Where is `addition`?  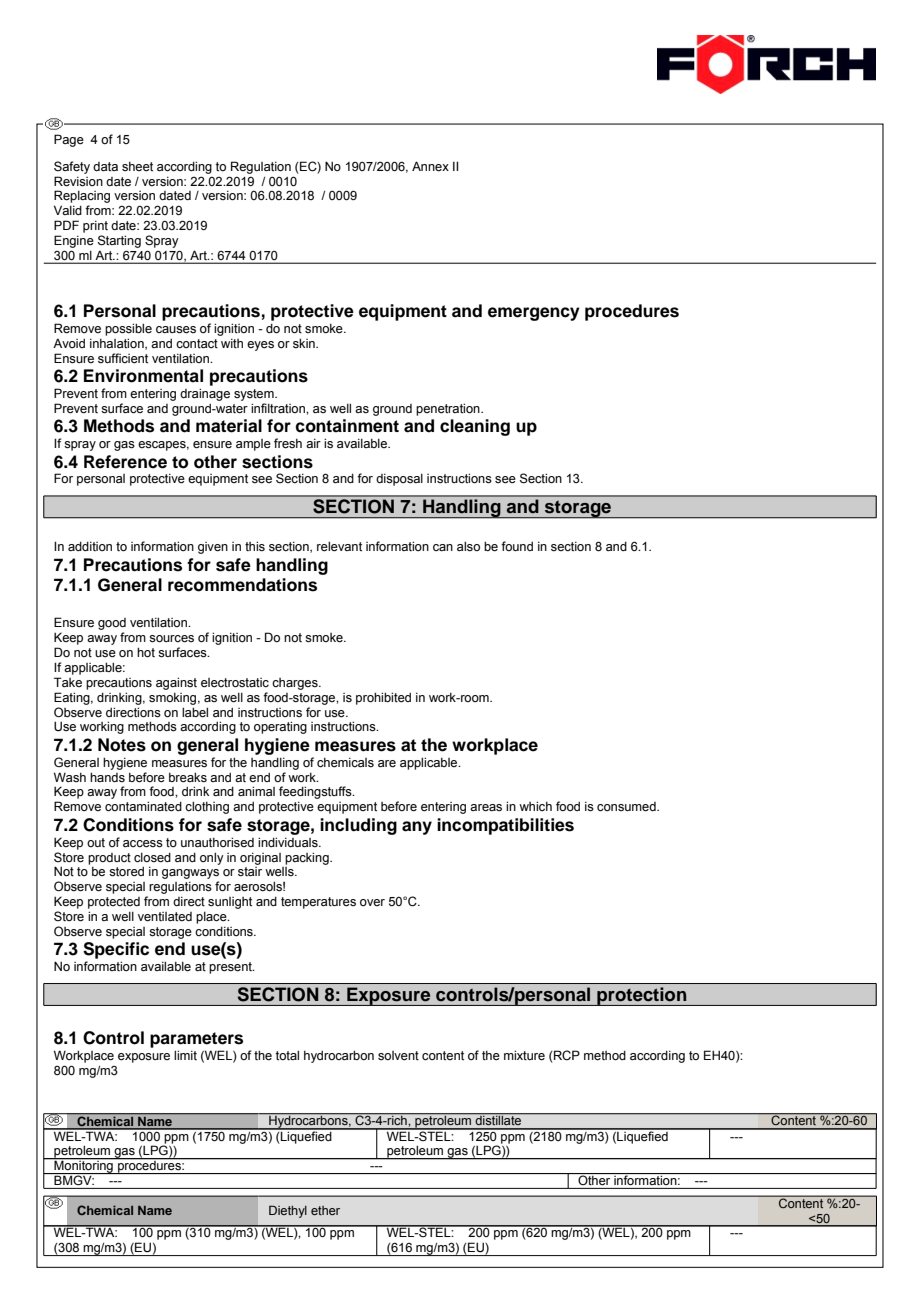 addition is located at coordinates (90, 546).
